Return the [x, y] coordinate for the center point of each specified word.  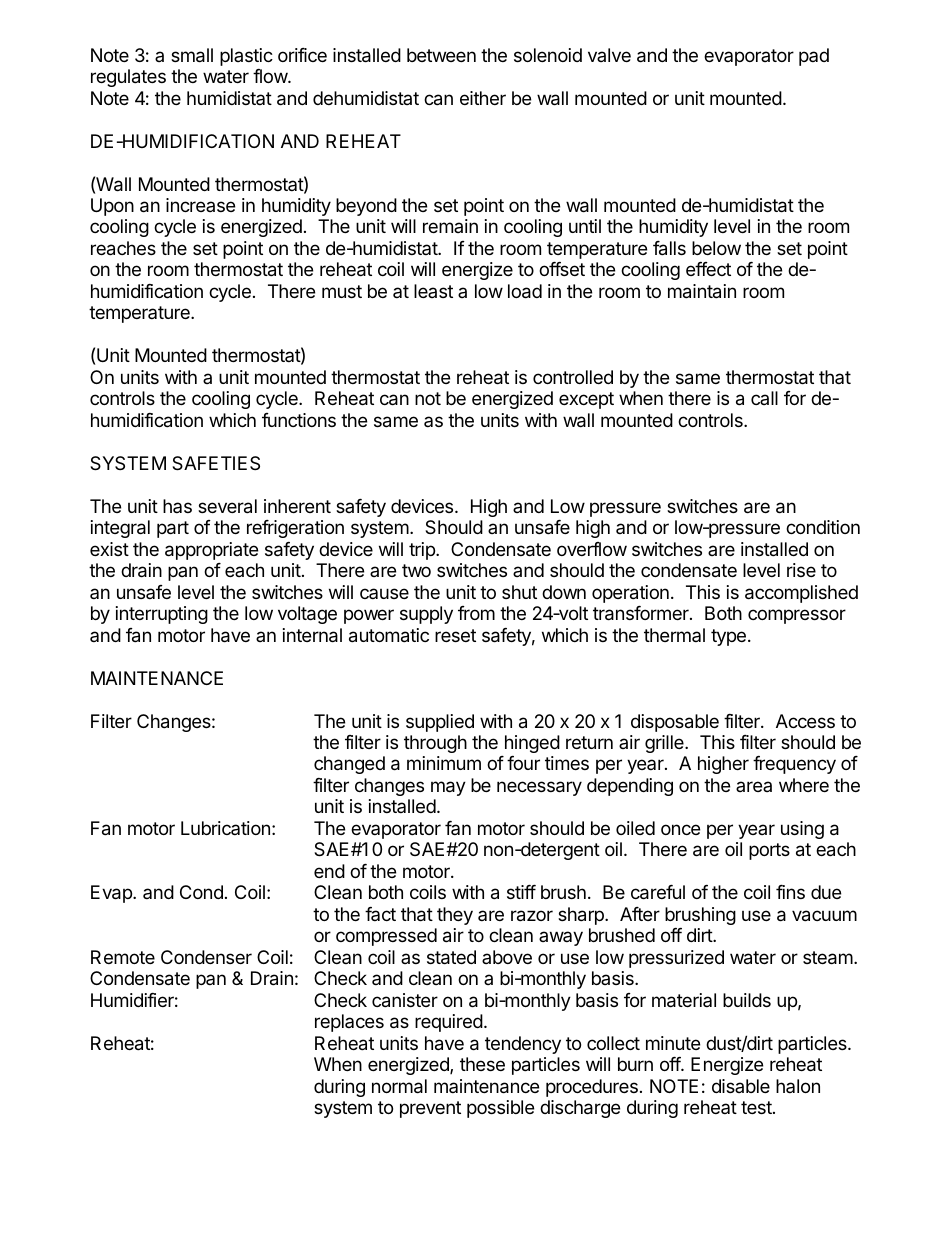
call [764, 398]
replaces [349, 1023]
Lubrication [225, 828]
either [483, 98]
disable [741, 1086]
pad [814, 57]
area [754, 786]
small [192, 55]
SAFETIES [216, 463]
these [482, 1064]
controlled [573, 377]
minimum [444, 763]
